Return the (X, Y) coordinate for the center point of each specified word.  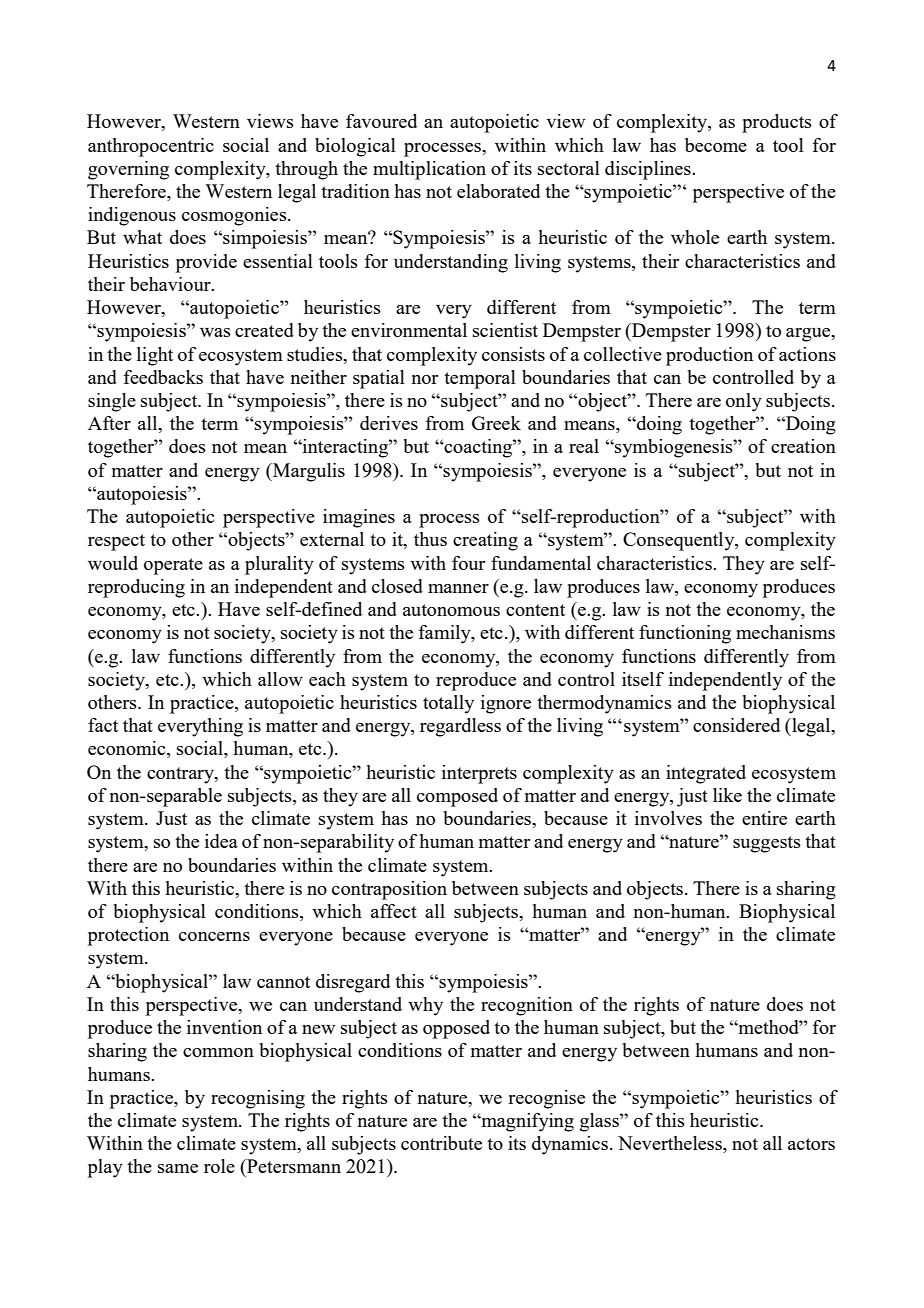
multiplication (429, 170)
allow (280, 679)
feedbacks (163, 377)
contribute (441, 1143)
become (716, 145)
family (446, 634)
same (178, 1168)
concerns (214, 936)
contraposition (389, 890)
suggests (767, 844)
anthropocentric (151, 147)
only (744, 402)
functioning (685, 634)
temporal (480, 379)
